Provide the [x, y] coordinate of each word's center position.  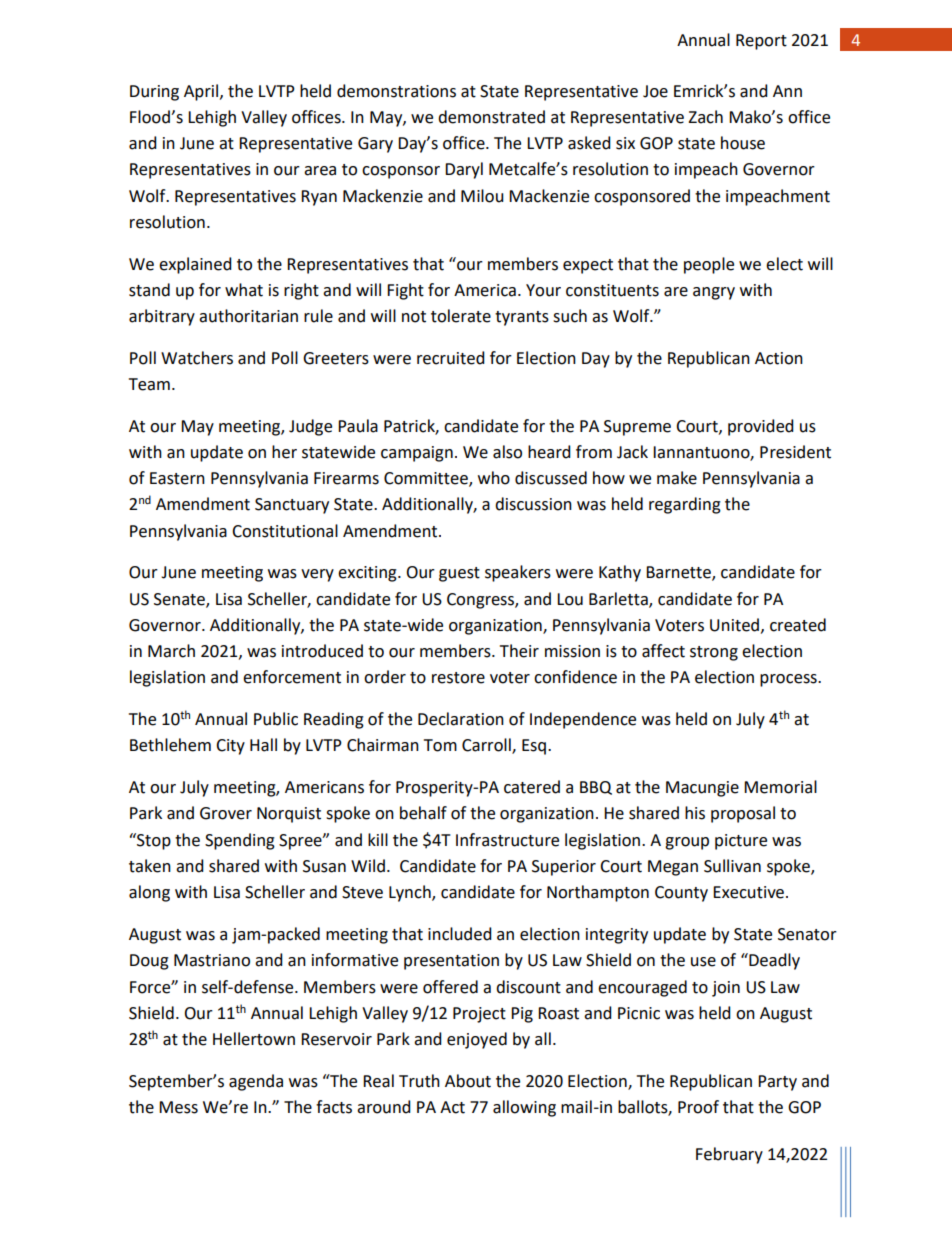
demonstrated [491, 117]
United [734, 625]
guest [459, 574]
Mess [178, 1107]
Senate [180, 600]
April [202, 92]
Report [761, 42]
